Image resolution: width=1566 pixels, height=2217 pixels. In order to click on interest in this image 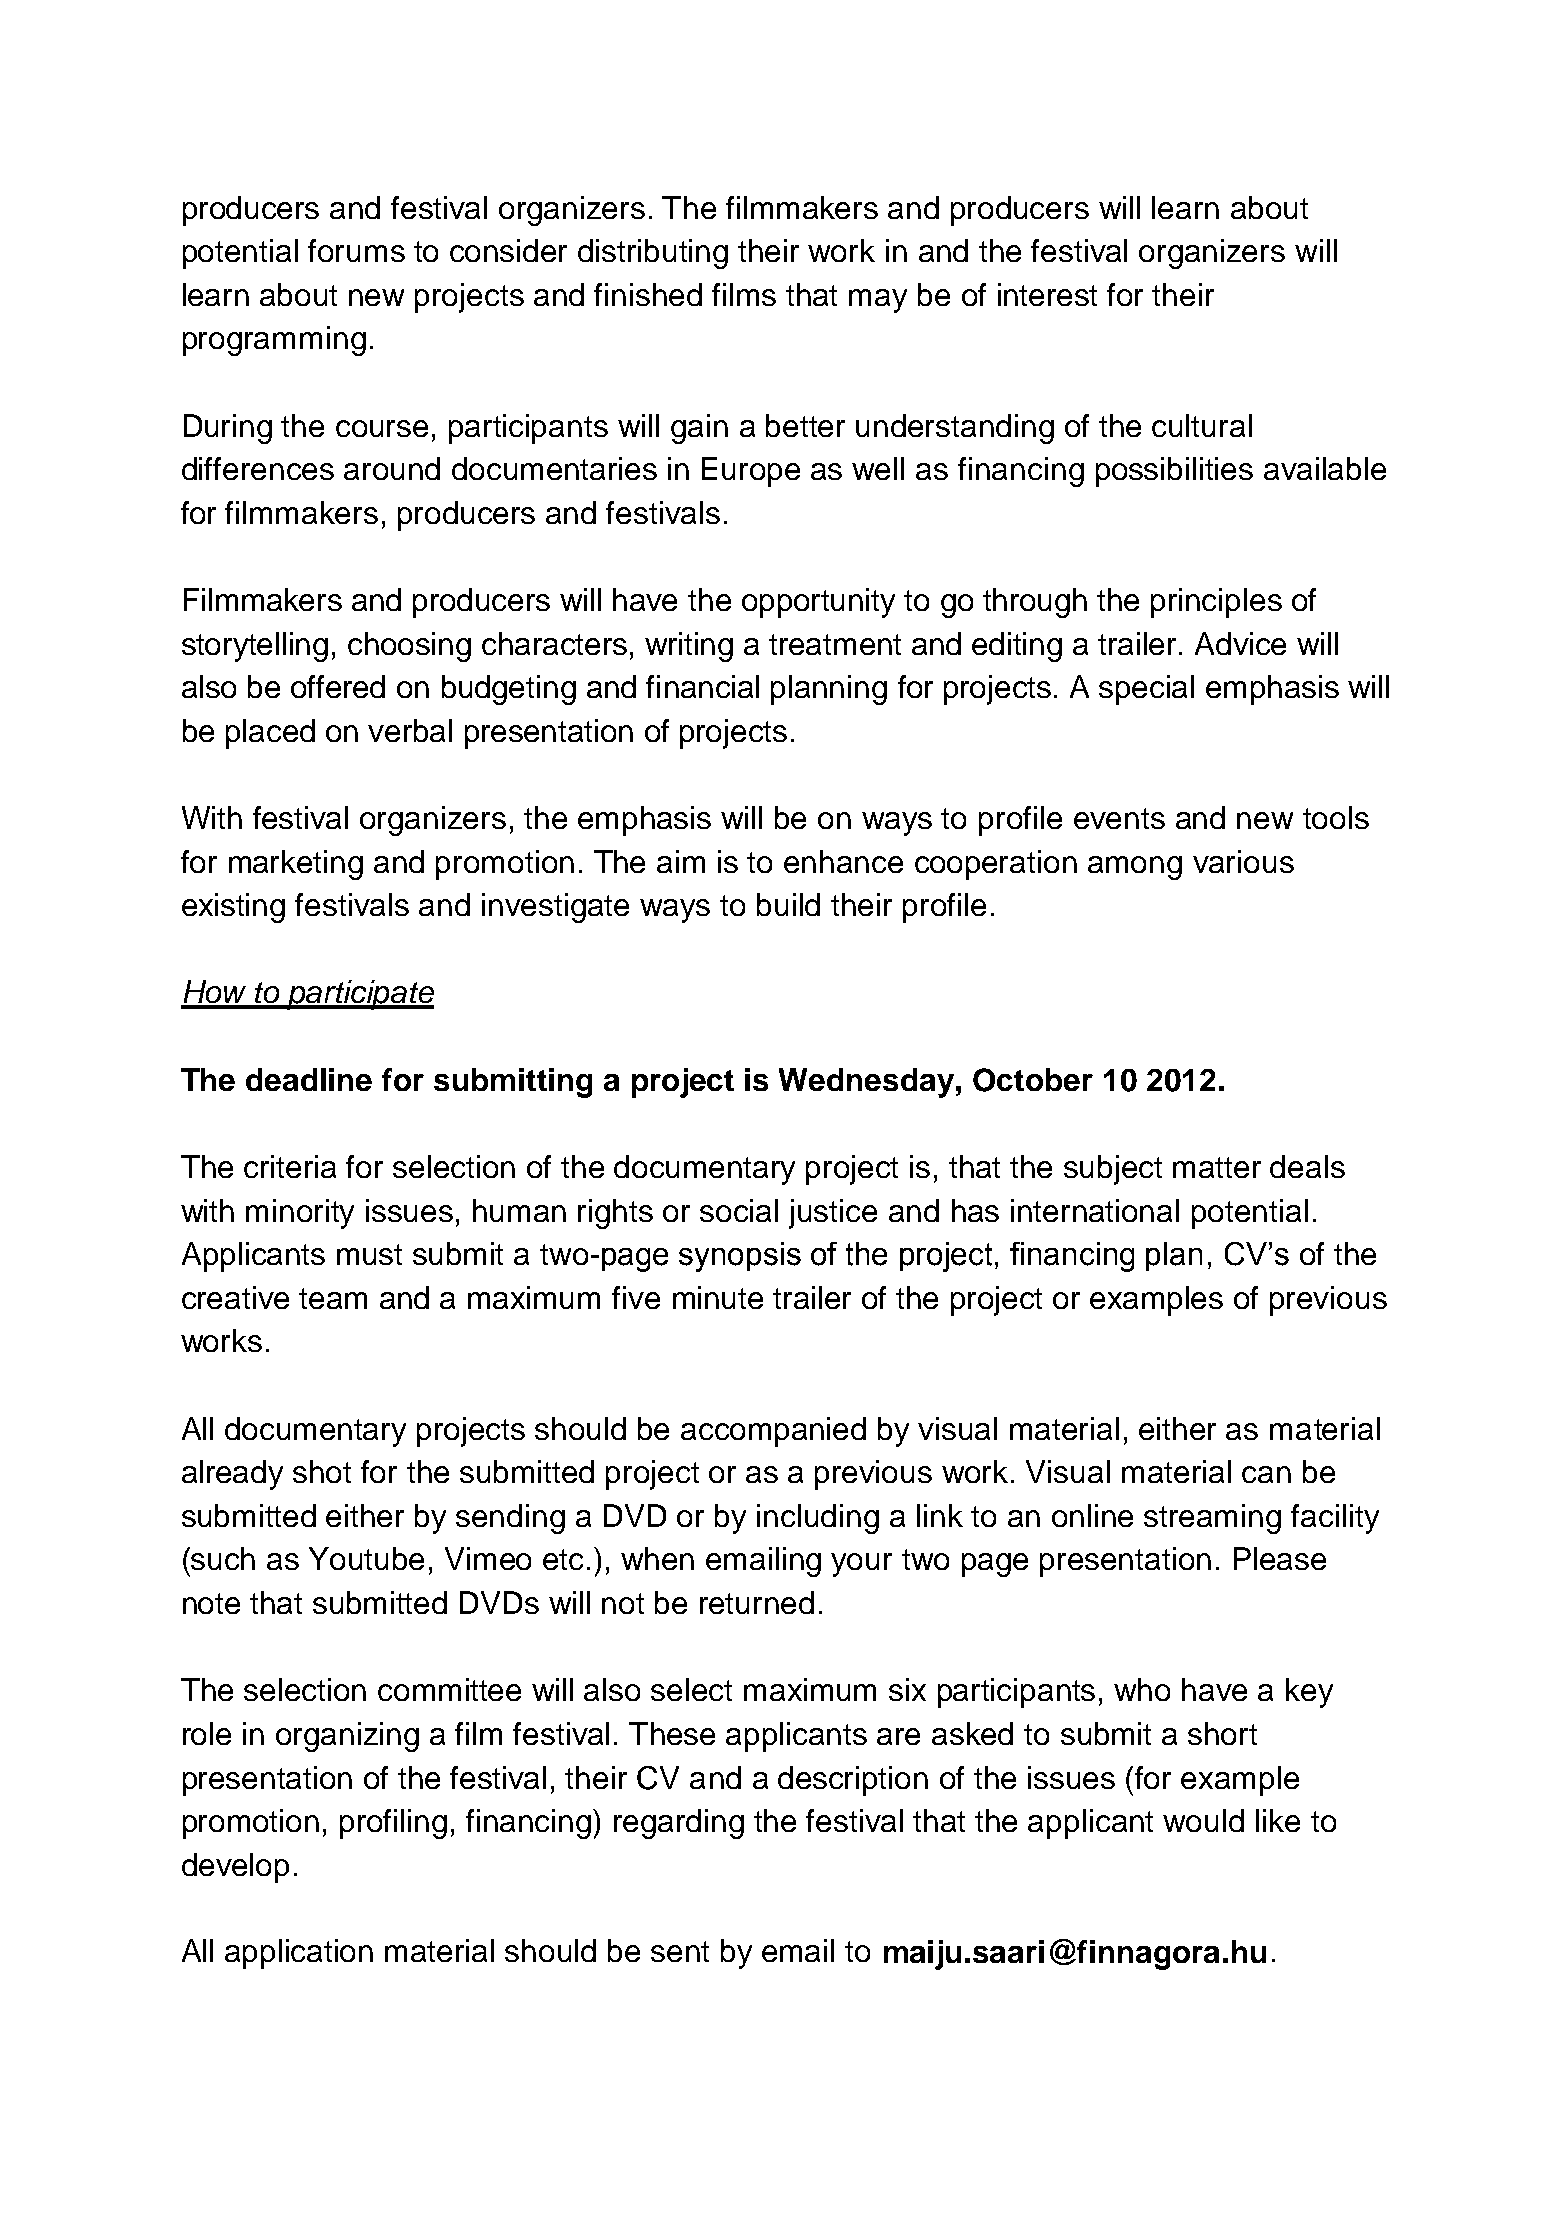, I will do `click(1047, 294)`.
